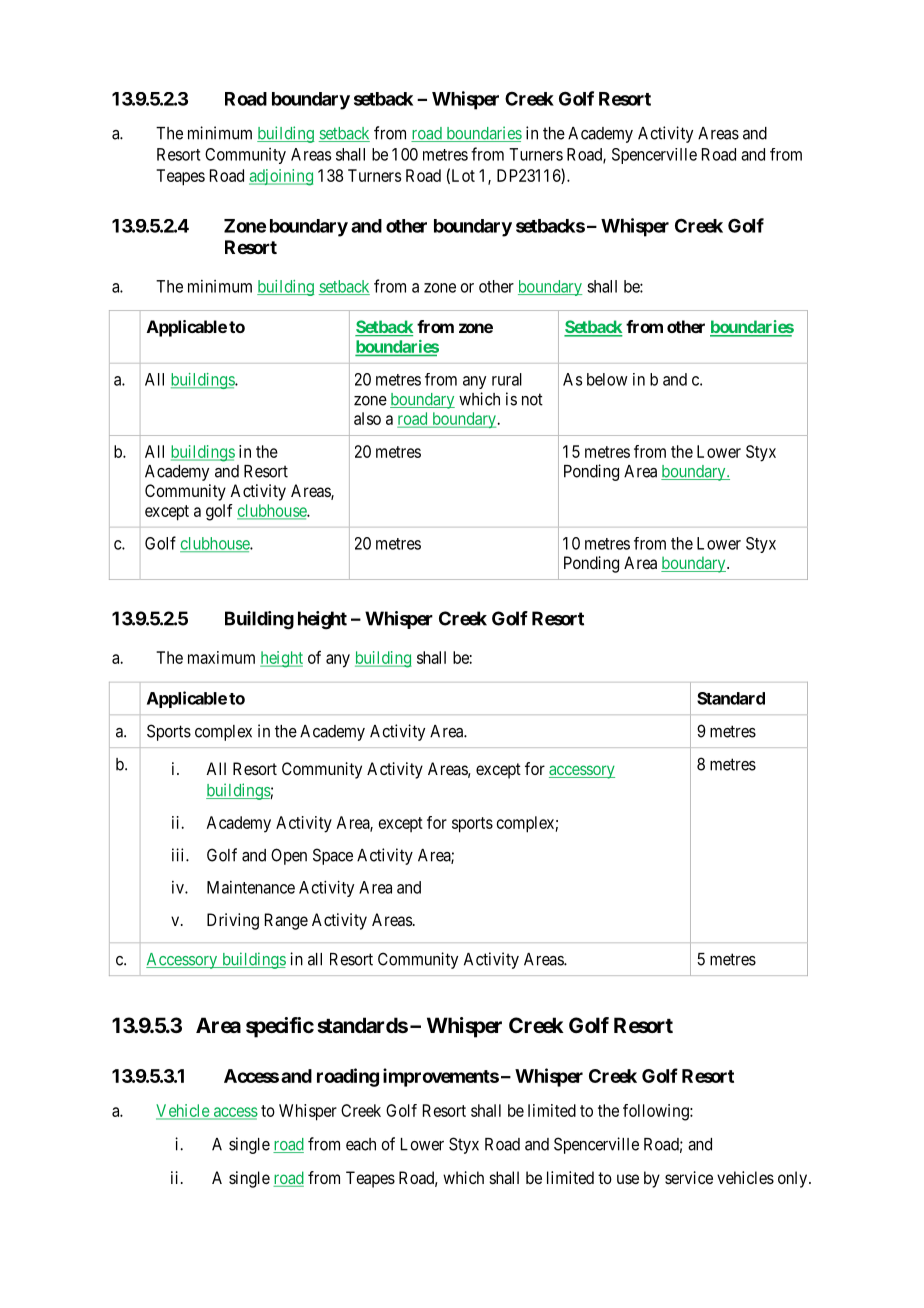 The image size is (924, 1308). What do you see at coordinates (607, 379) in the document?
I see `below` at bounding box center [607, 379].
